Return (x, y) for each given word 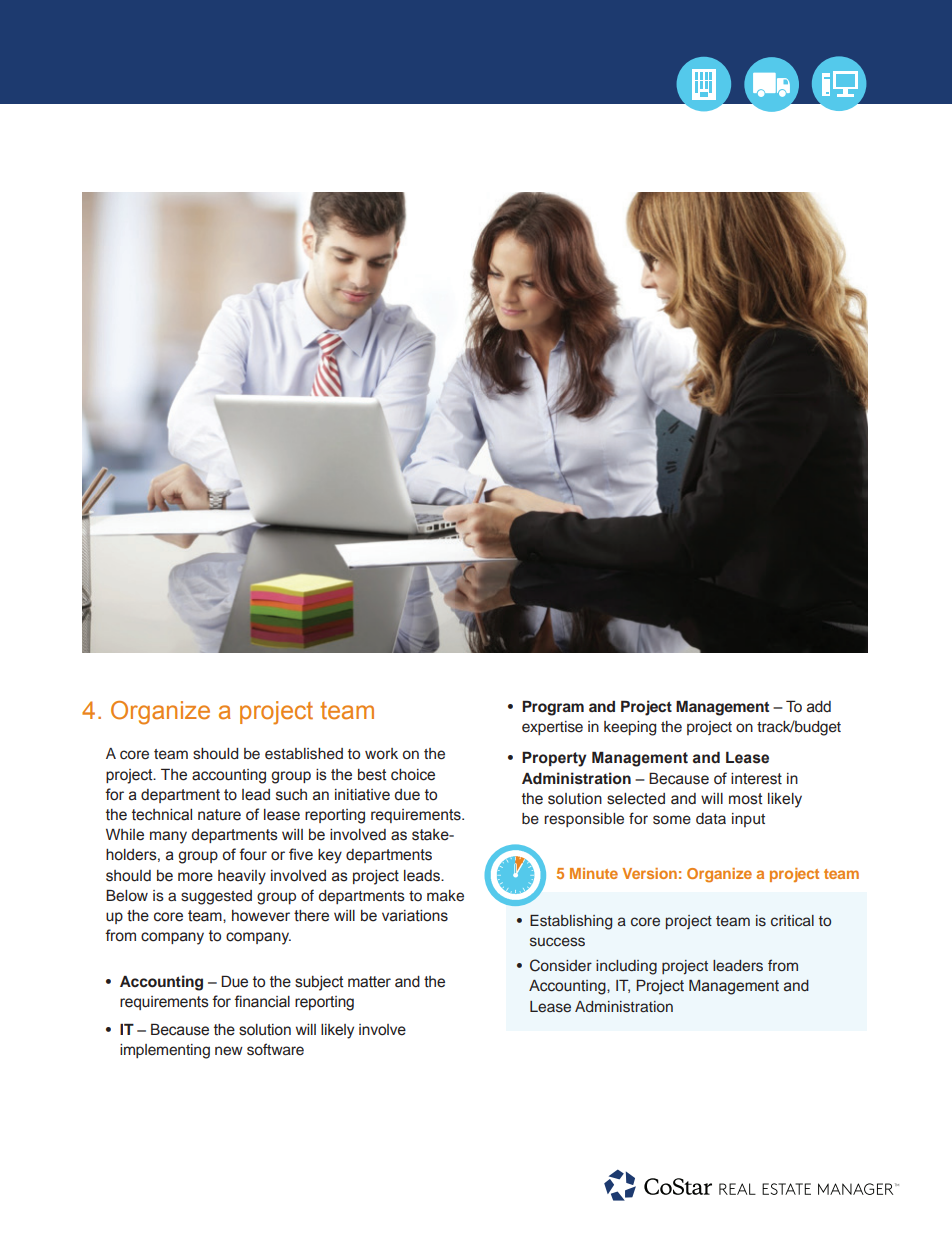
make (445, 896)
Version (650, 873)
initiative (362, 795)
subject (319, 983)
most (745, 799)
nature (219, 815)
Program (553, 708)
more (195, 877)
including (626, 967)
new (229, 1051)
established (304, 754)
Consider (561, 965)
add (819, 707)
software (275, 1049)
